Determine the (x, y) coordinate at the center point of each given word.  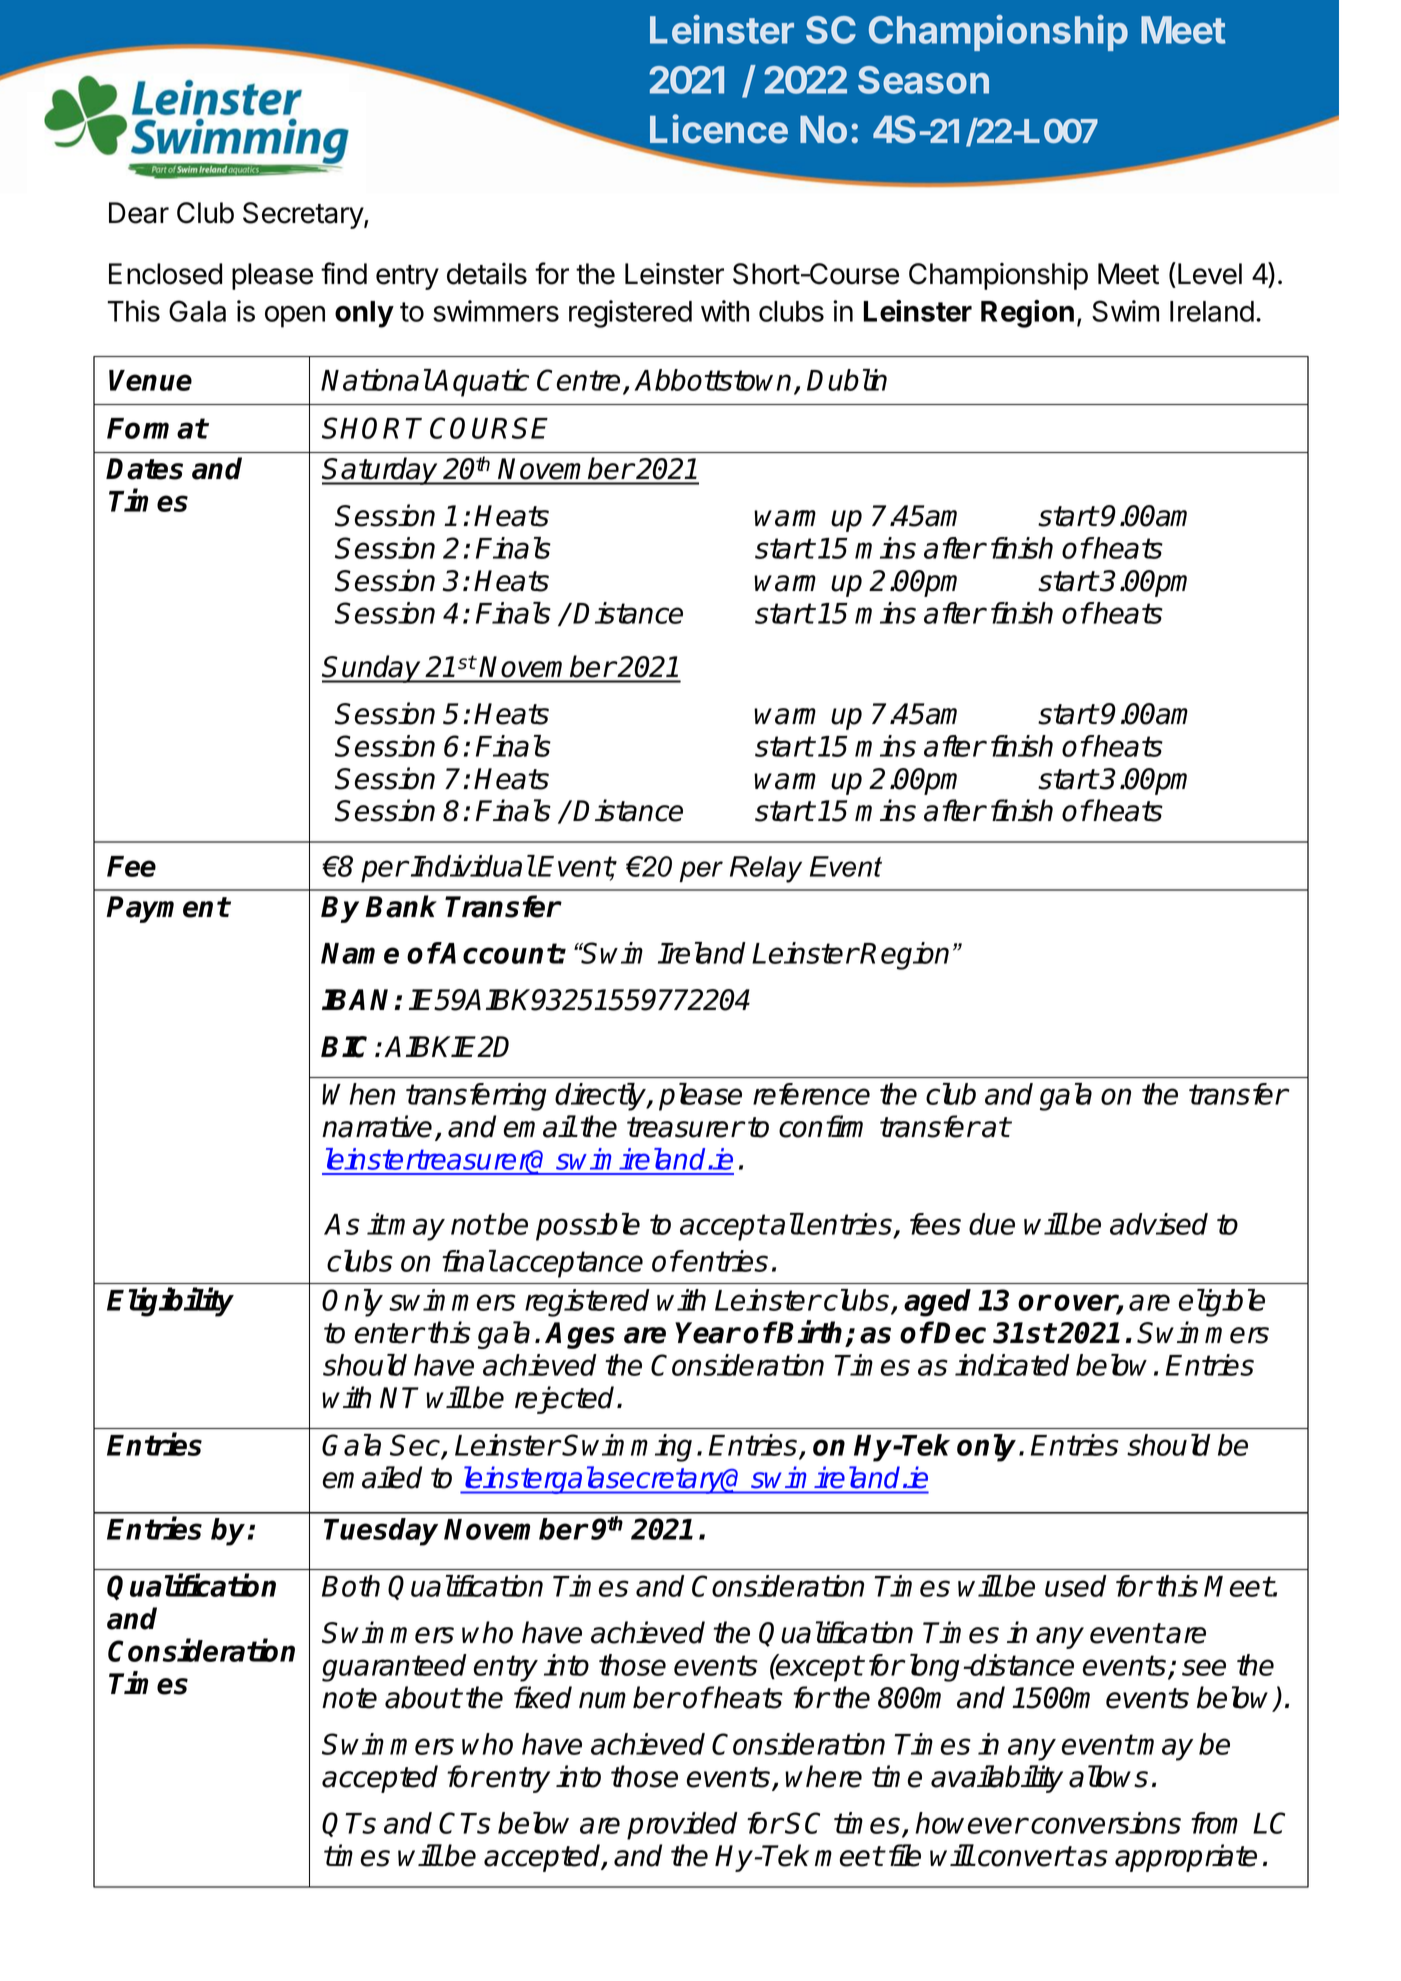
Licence (719, 129)
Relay (766, 869)
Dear (139, 213)
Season (923, 80)
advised (1159, 1224)
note (349, 1698)
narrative (377, 1126)
